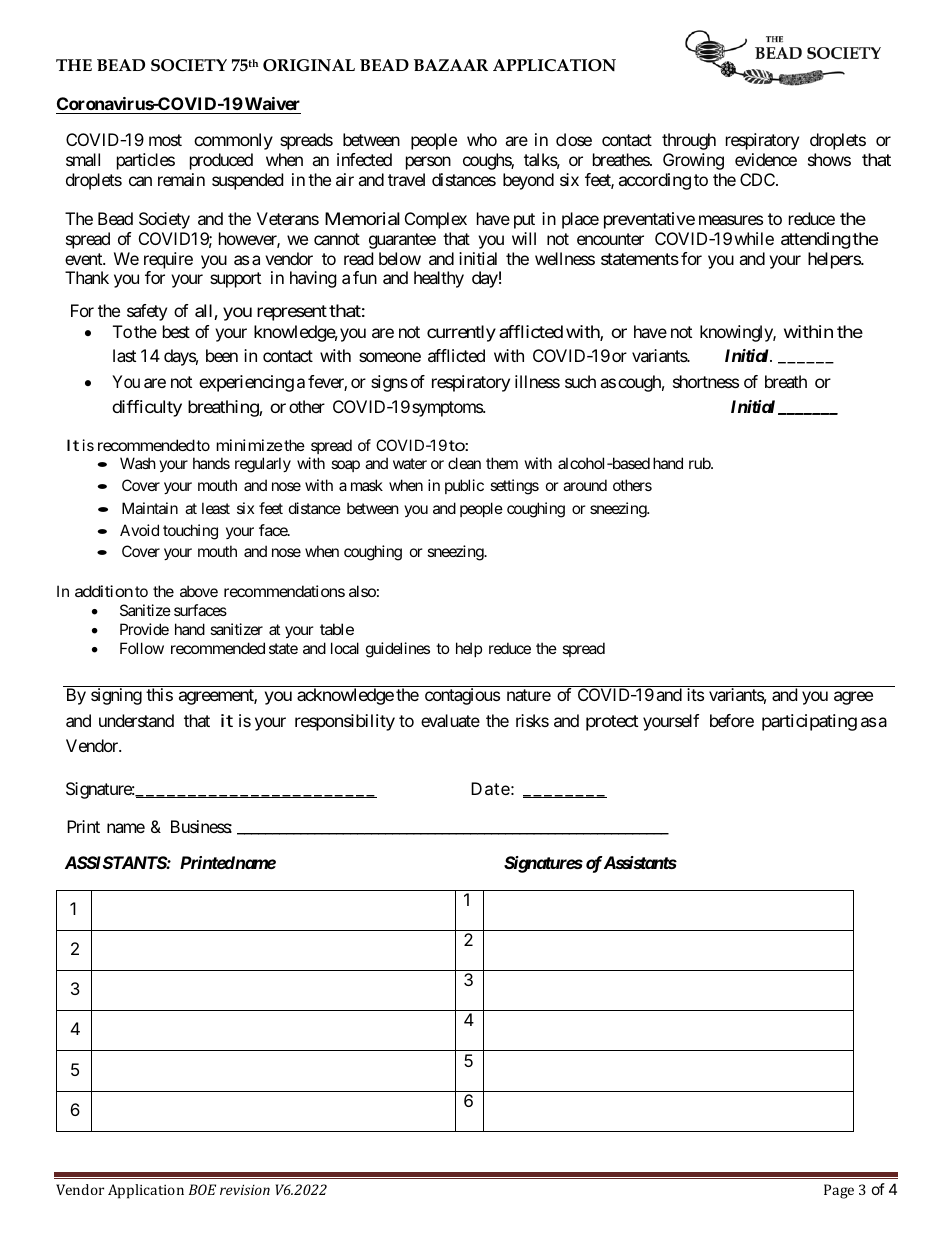 The width and height of the screenshot is (952, 1233). What do you see at coordinates (176, 331) in the screenshot?
I see `best` at bounding box center [176, 331].
